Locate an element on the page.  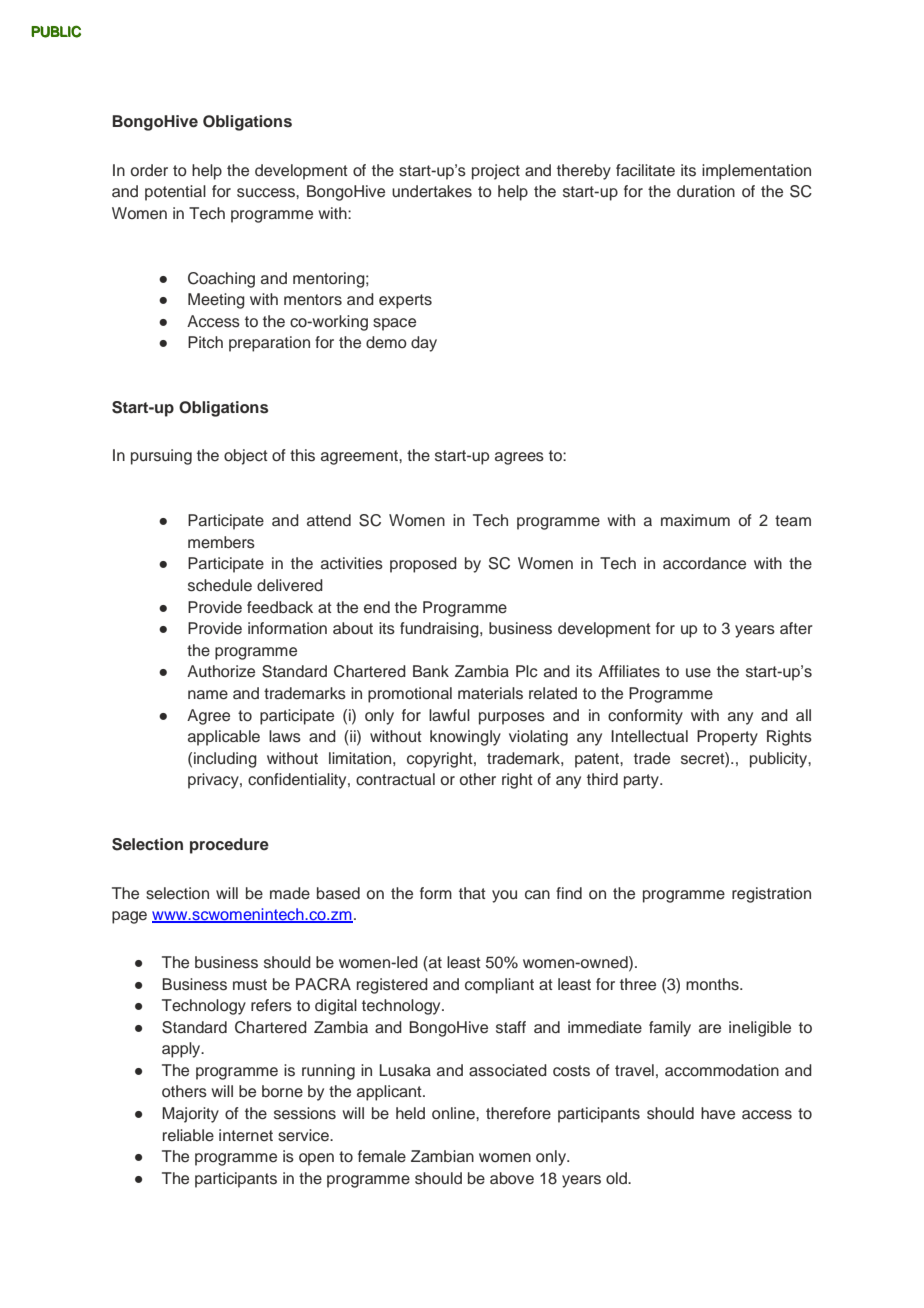
members is located at coordinates (221, 542).
